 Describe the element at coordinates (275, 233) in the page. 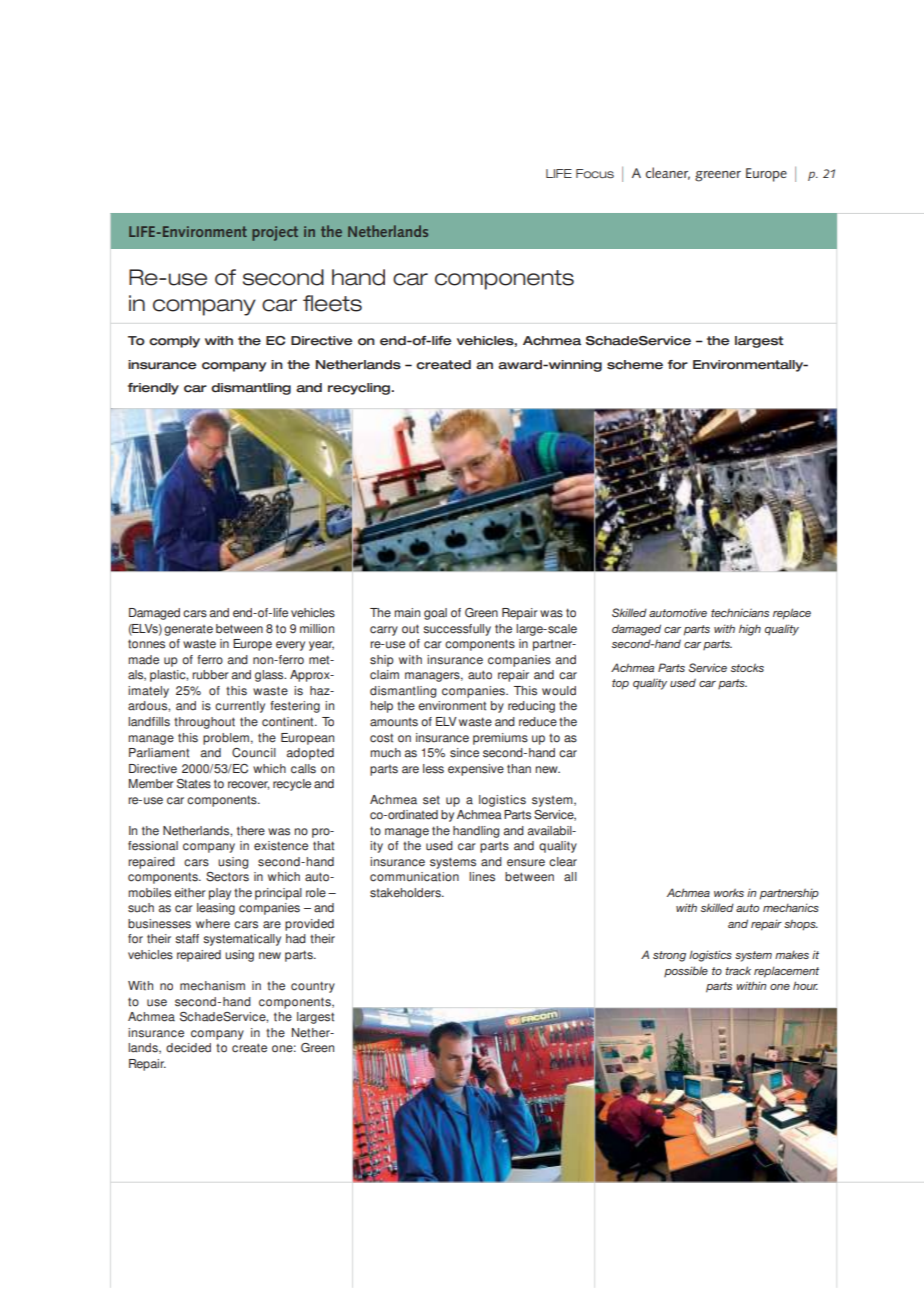

I see `project` at that location.
